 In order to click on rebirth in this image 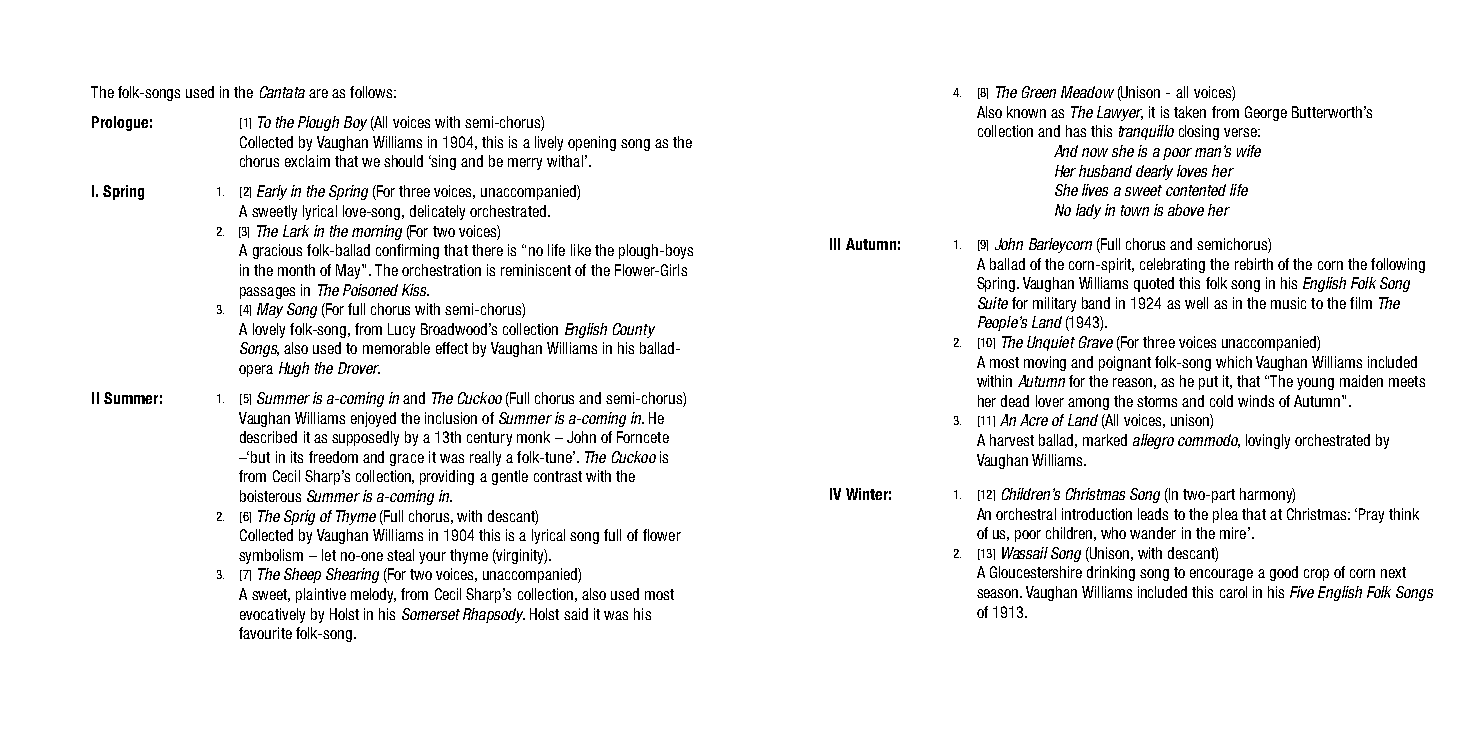, I will do `click(1254, 264)`.
